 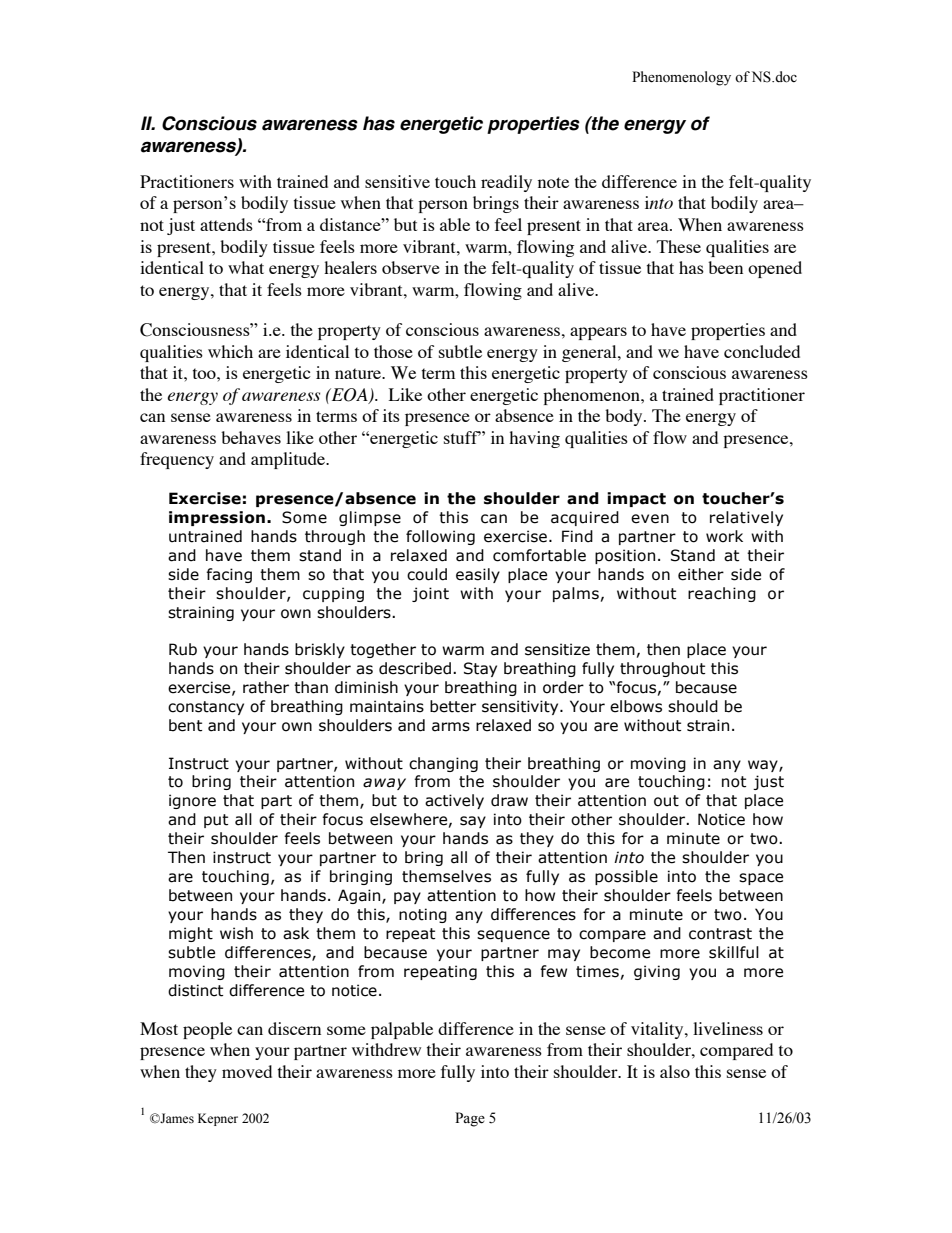 What do you see at coordinates (478, 575) in the screenshot?
I see `easily` at bounding box center [478, 575].
